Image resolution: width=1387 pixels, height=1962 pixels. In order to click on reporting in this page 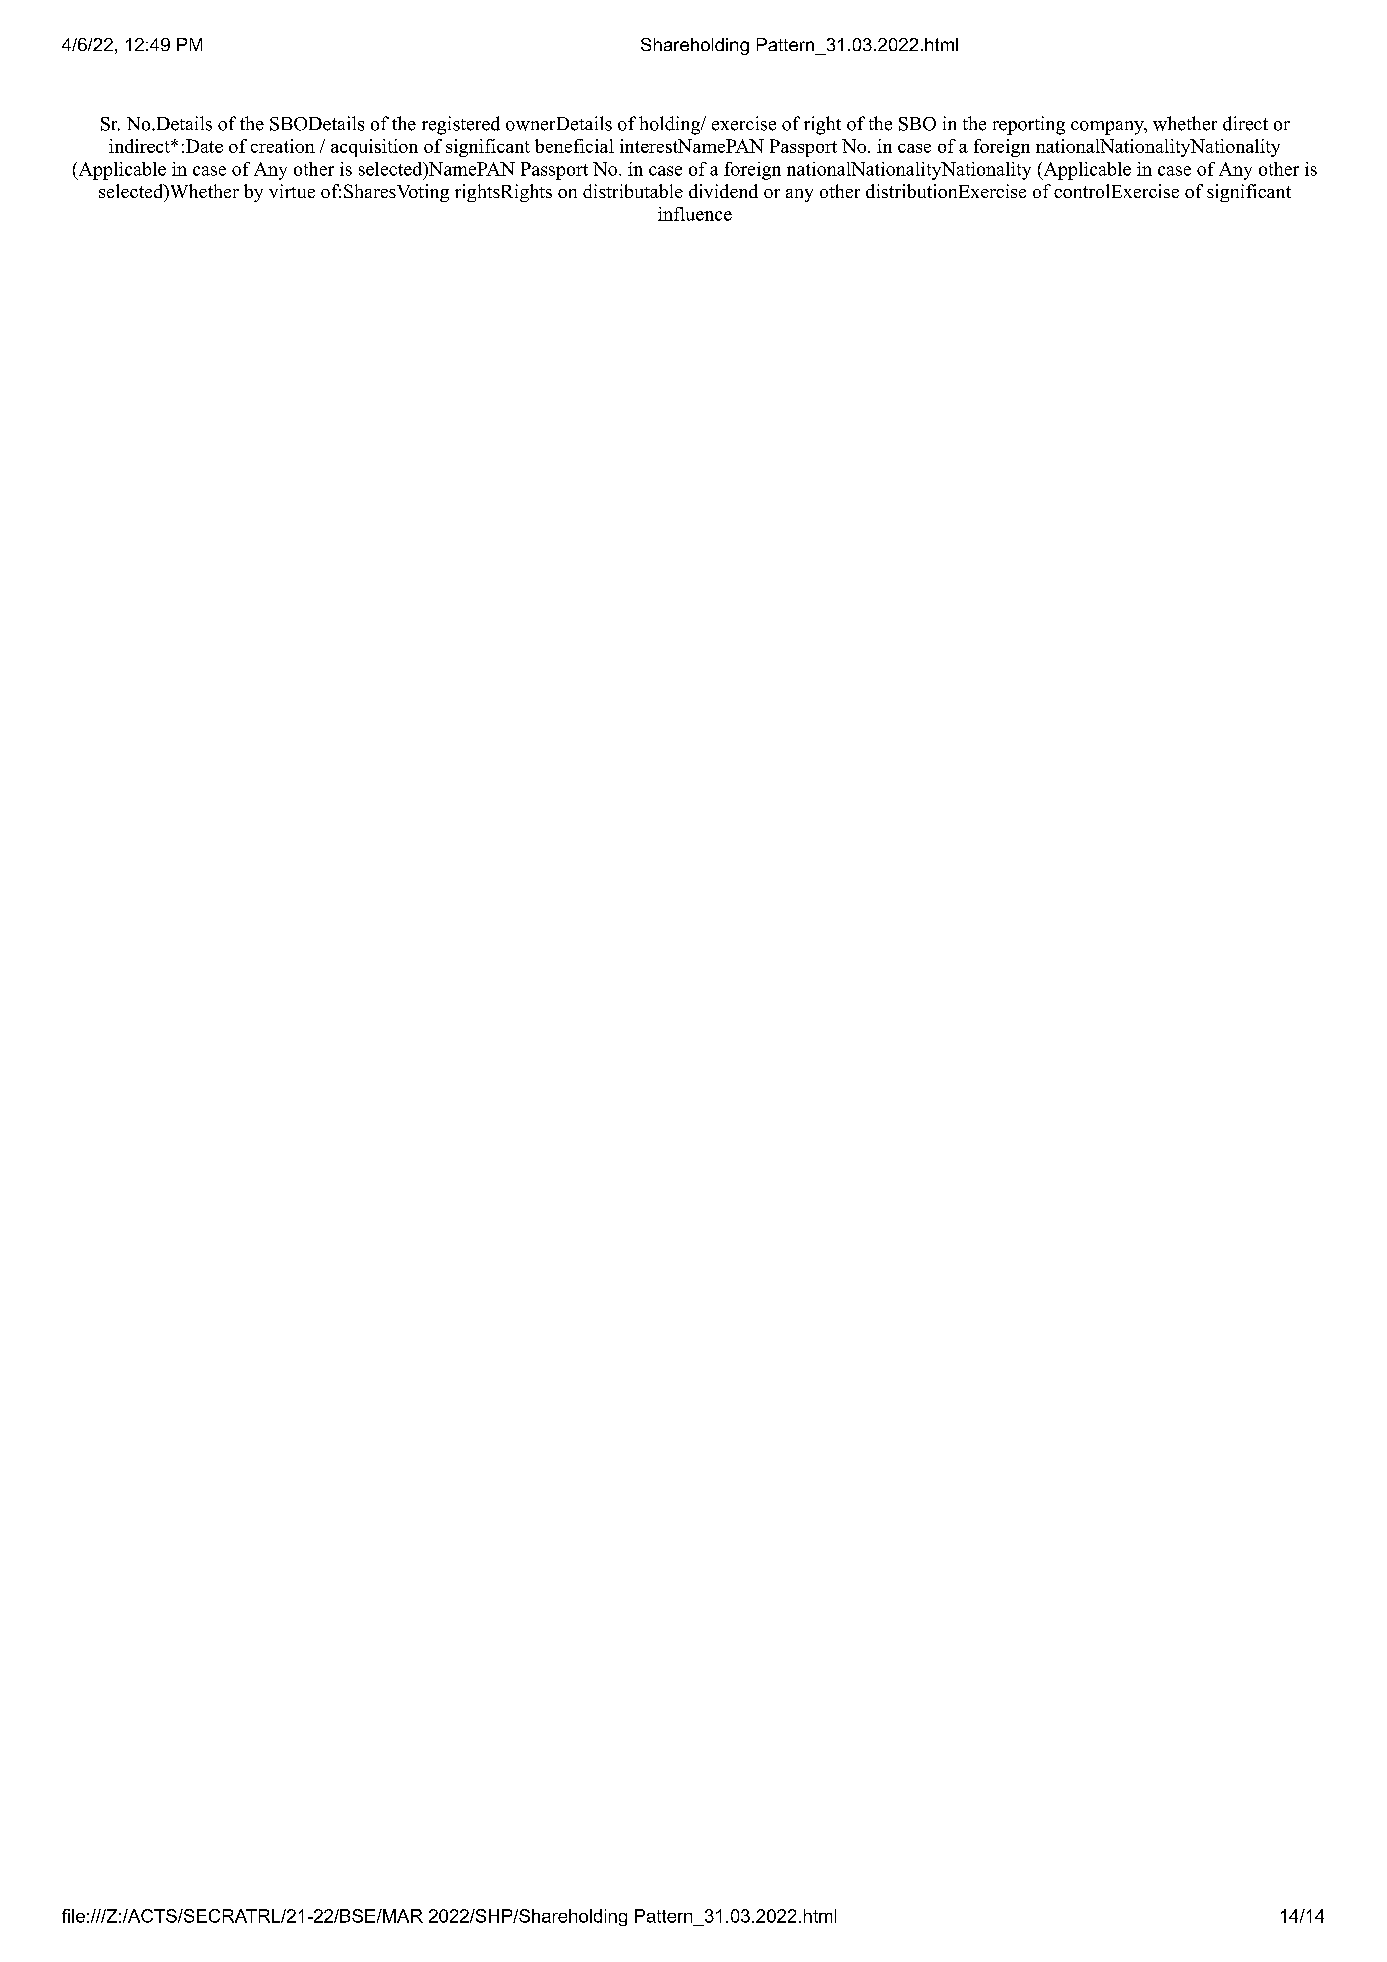, I will do `click(1029, 125)`.
